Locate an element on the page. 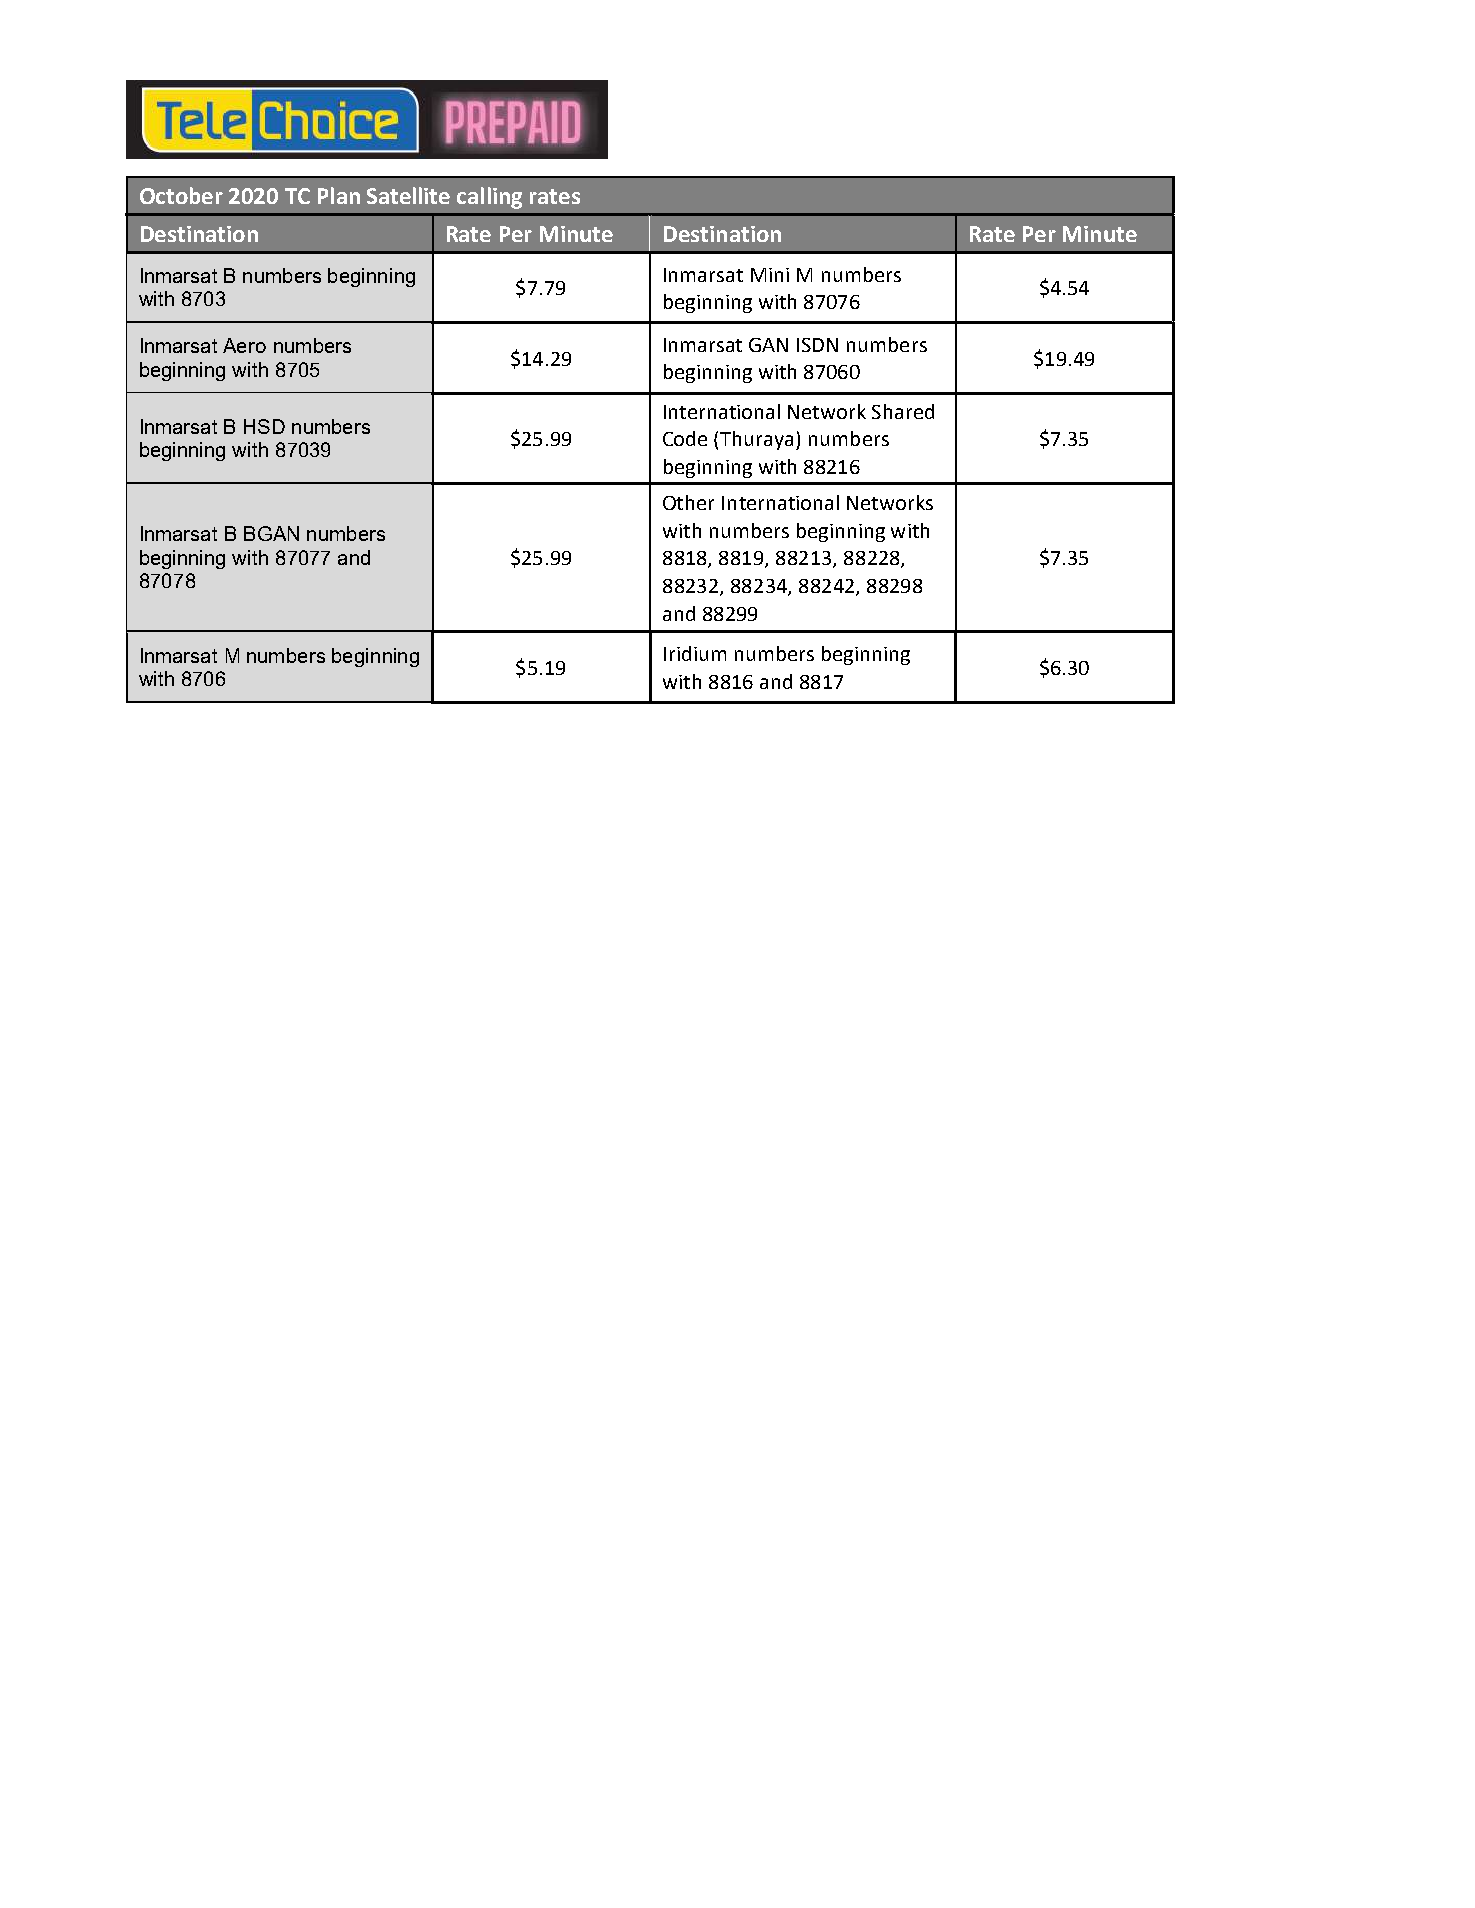 This document has width=1475, height=1908. Iridium is located at coordinates (695, 653).
